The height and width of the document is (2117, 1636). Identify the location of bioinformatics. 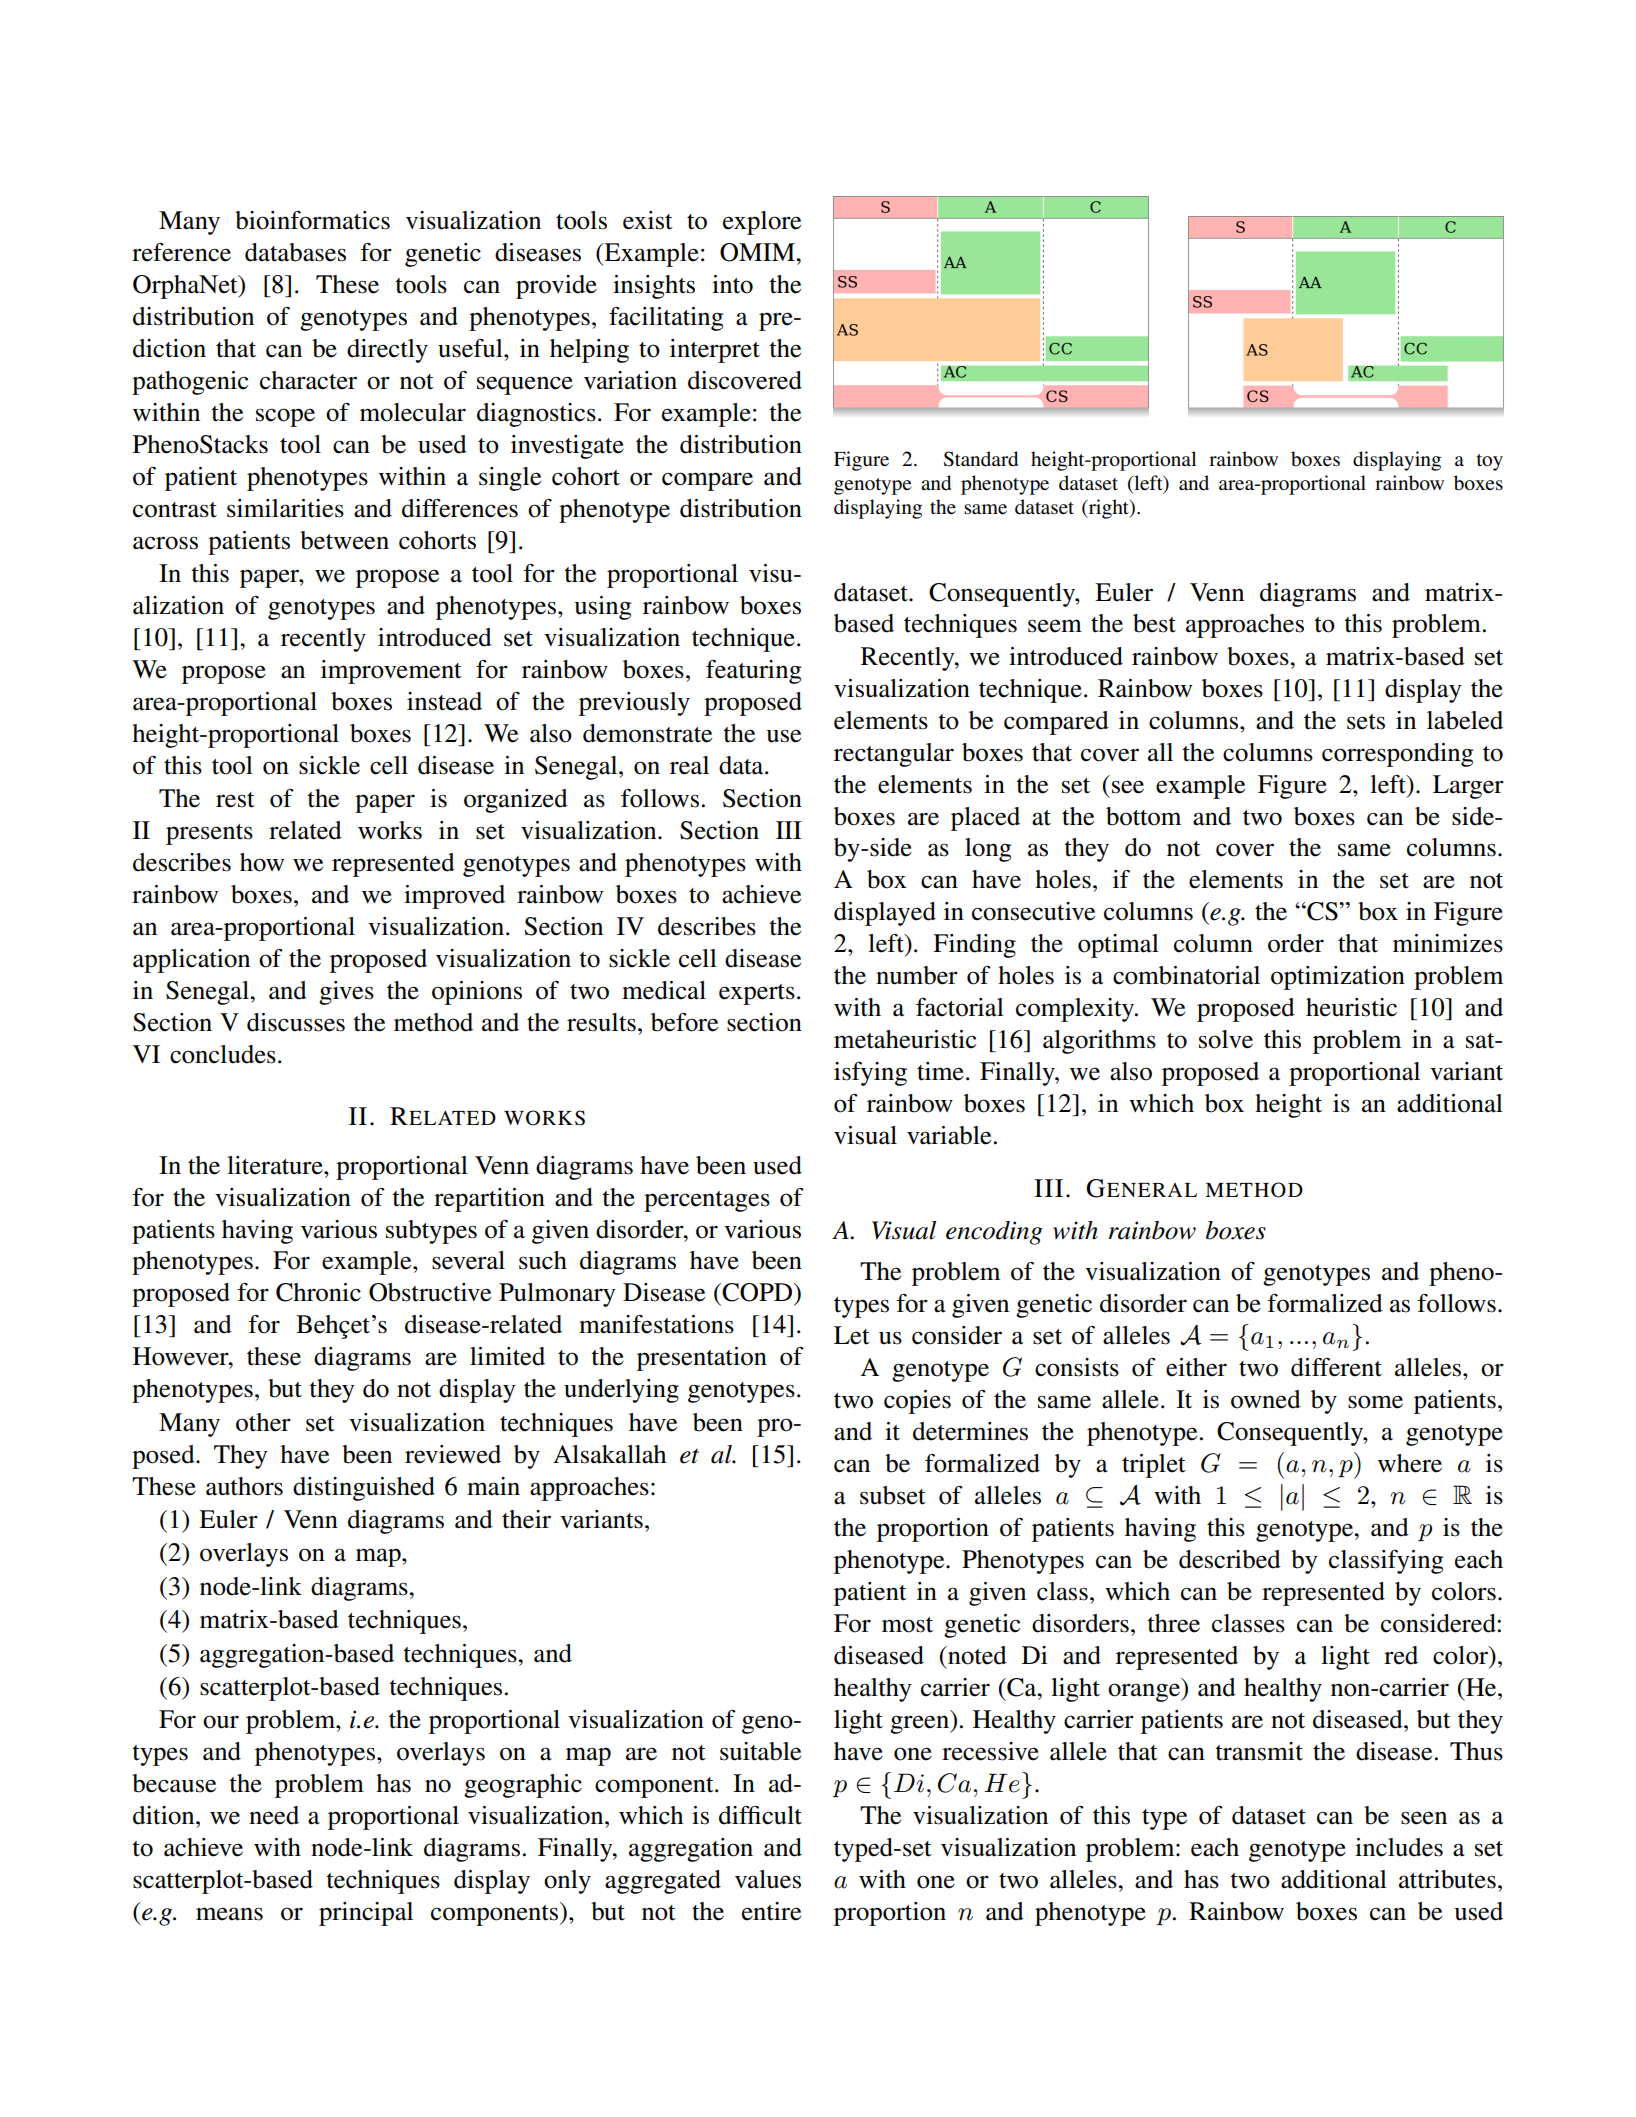
(312, 220).
